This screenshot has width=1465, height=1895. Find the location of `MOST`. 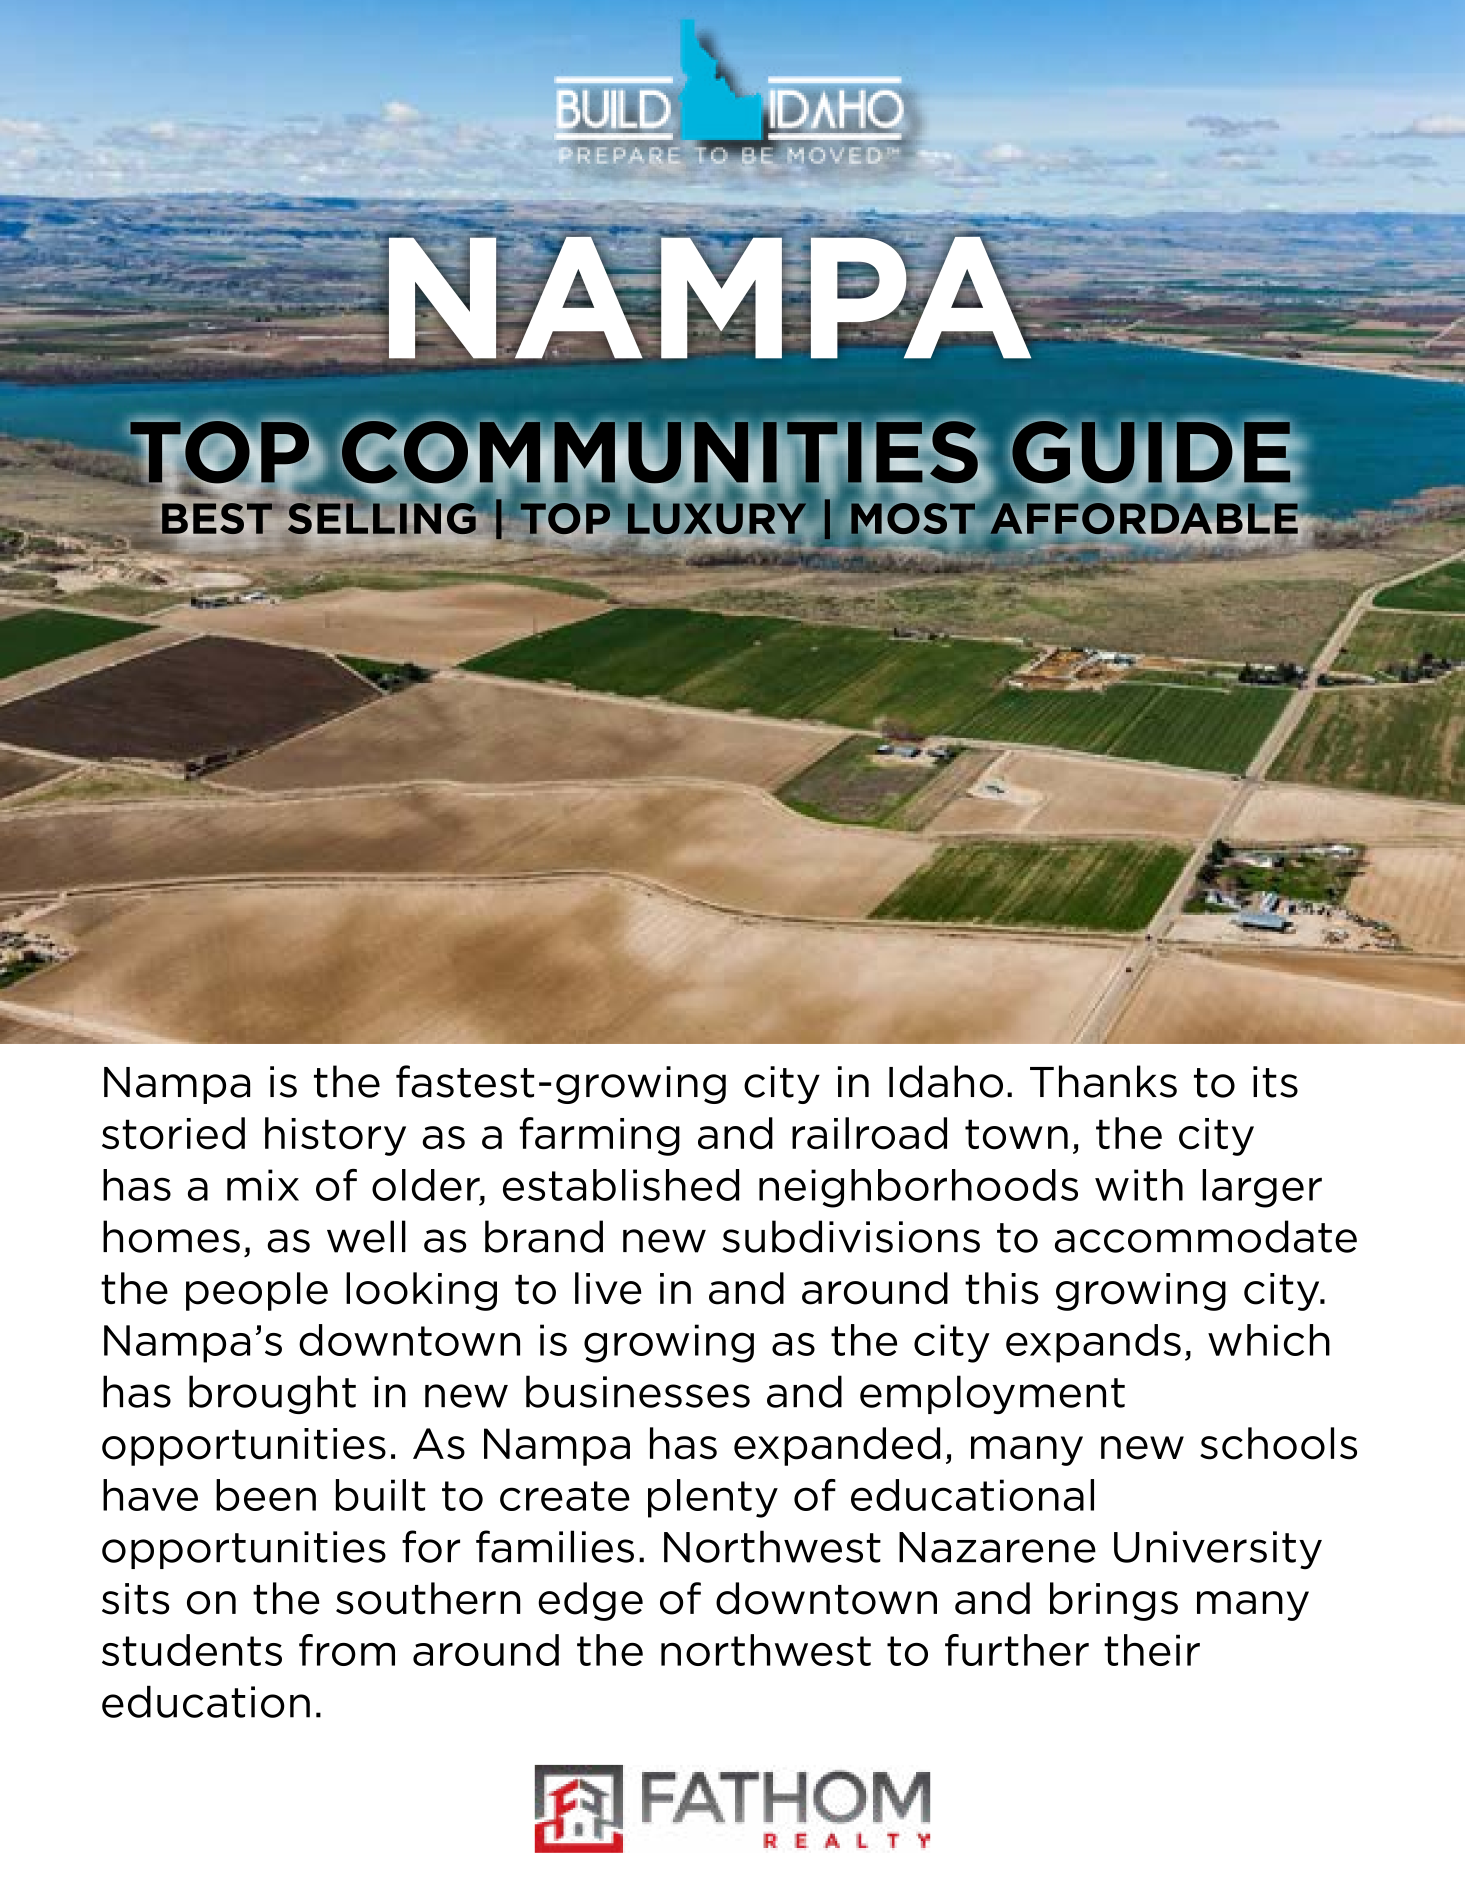

MOST is located at coordinates (913, 520).
